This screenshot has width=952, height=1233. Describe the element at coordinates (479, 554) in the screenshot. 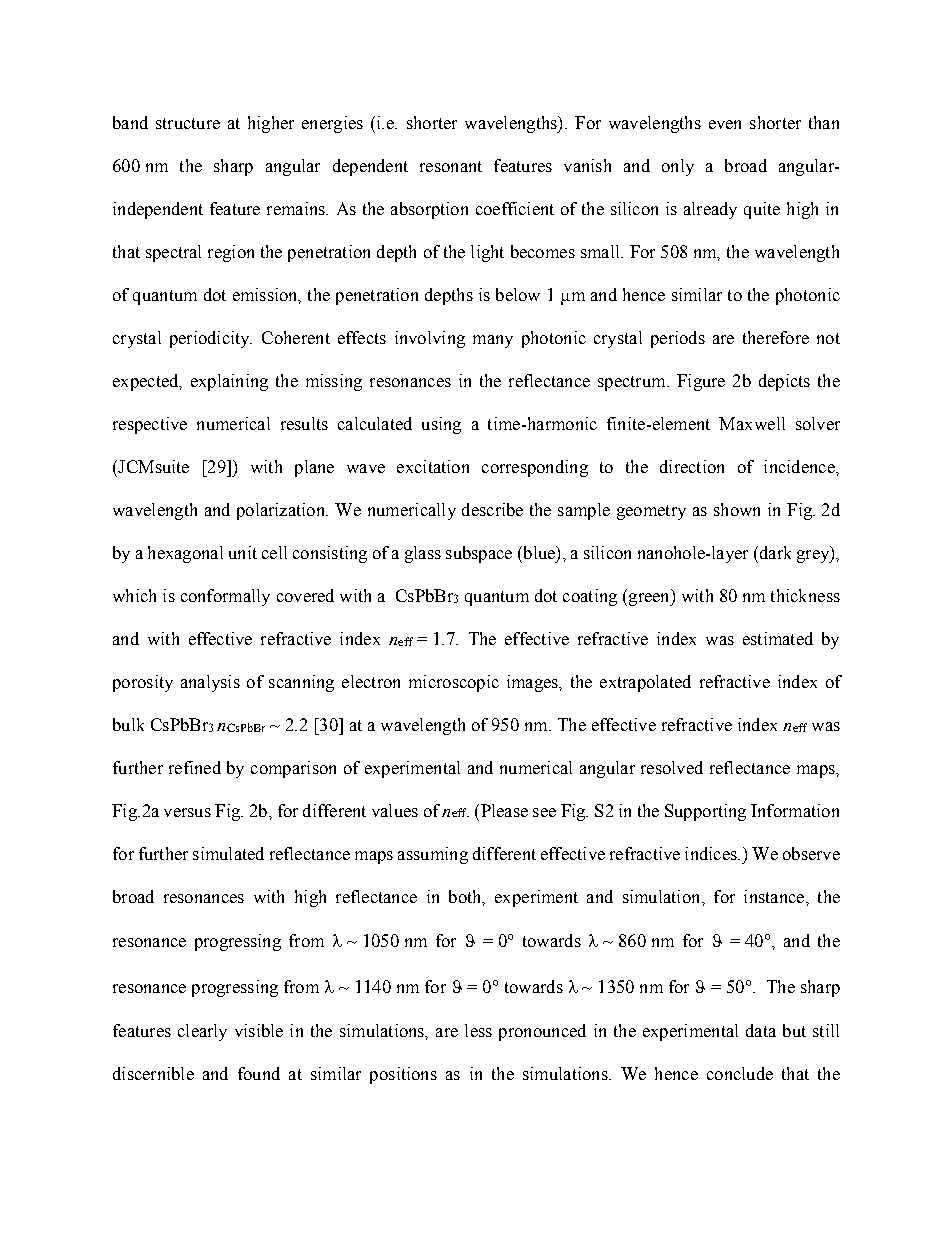

I see `subspace` at that location.
